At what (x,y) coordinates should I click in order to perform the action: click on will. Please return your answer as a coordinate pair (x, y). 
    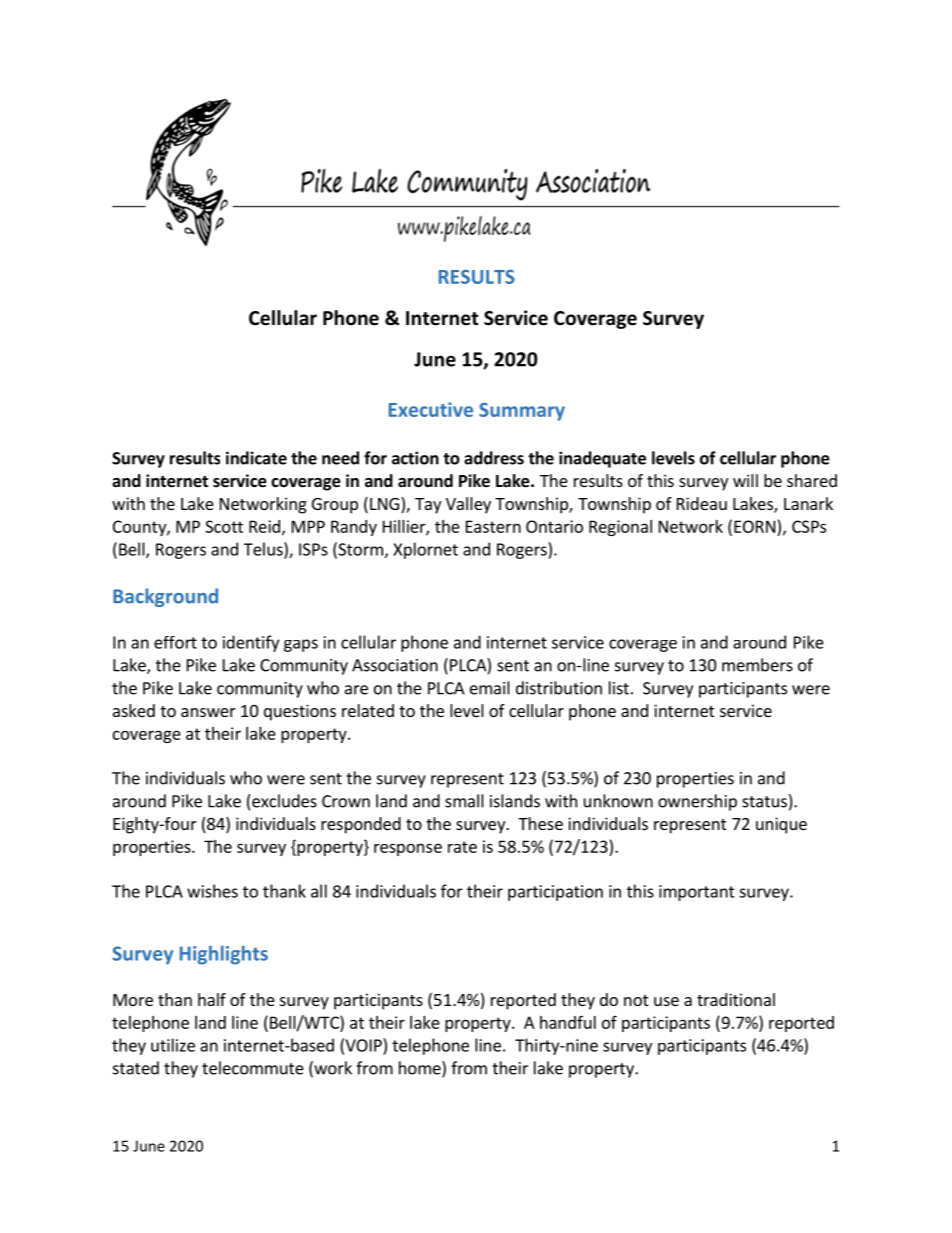
    Looking at the image, I should click on (745, 480).
